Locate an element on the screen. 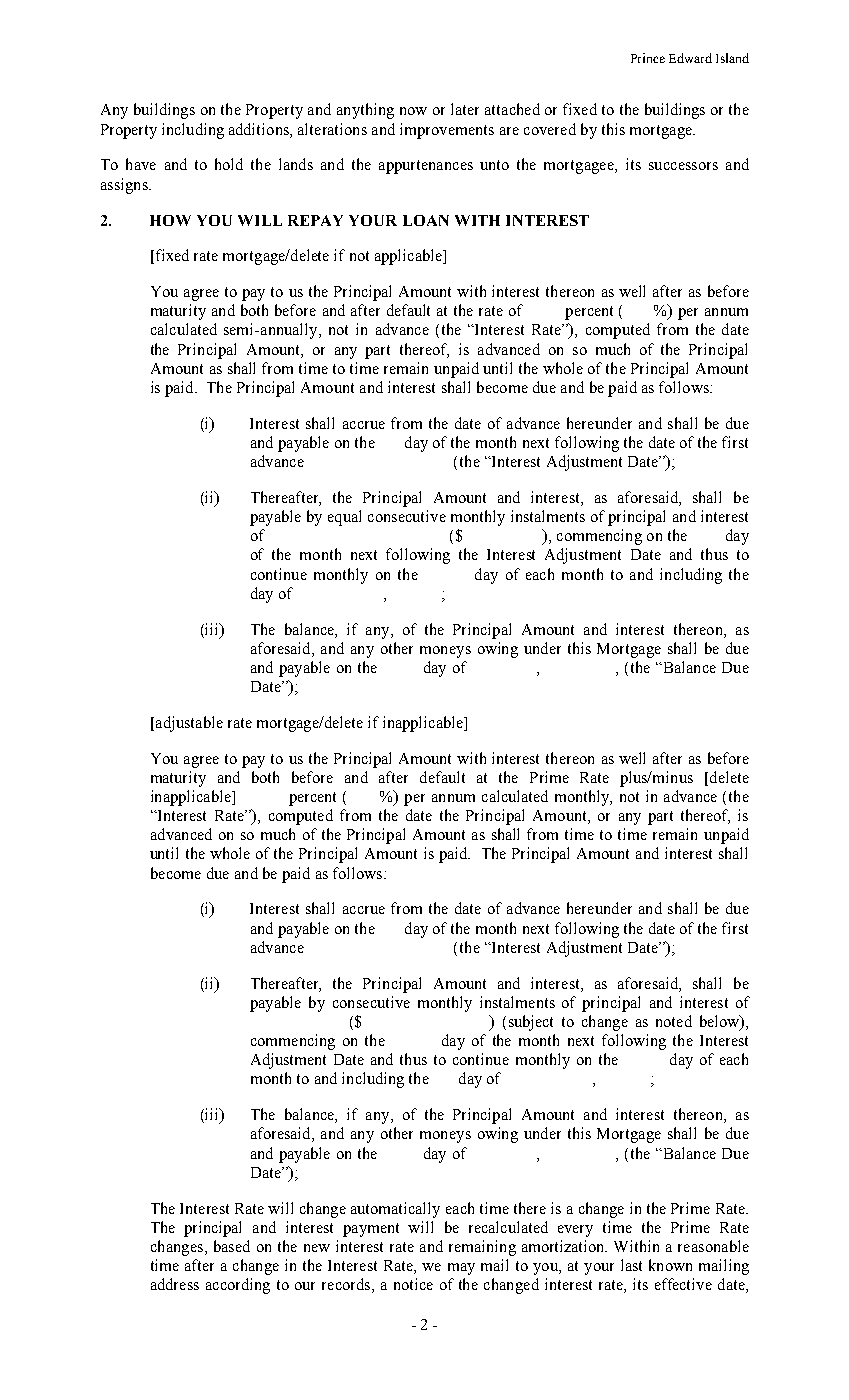 Image resolution: width=849 pixels, height=1400 pixels. known is located at coordinates (670, 1265).
